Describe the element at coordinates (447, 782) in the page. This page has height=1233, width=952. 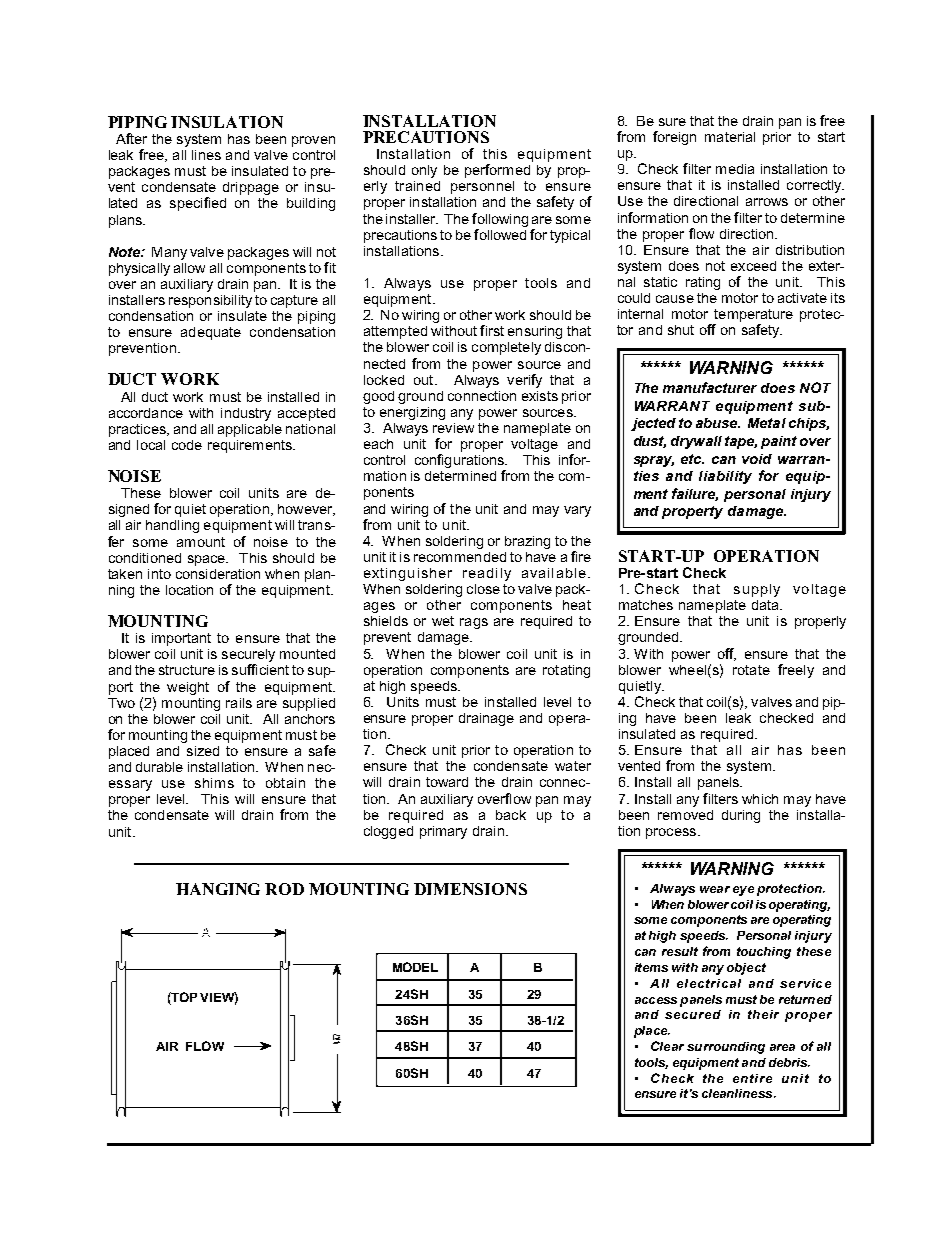
I see `toward` at that location.
